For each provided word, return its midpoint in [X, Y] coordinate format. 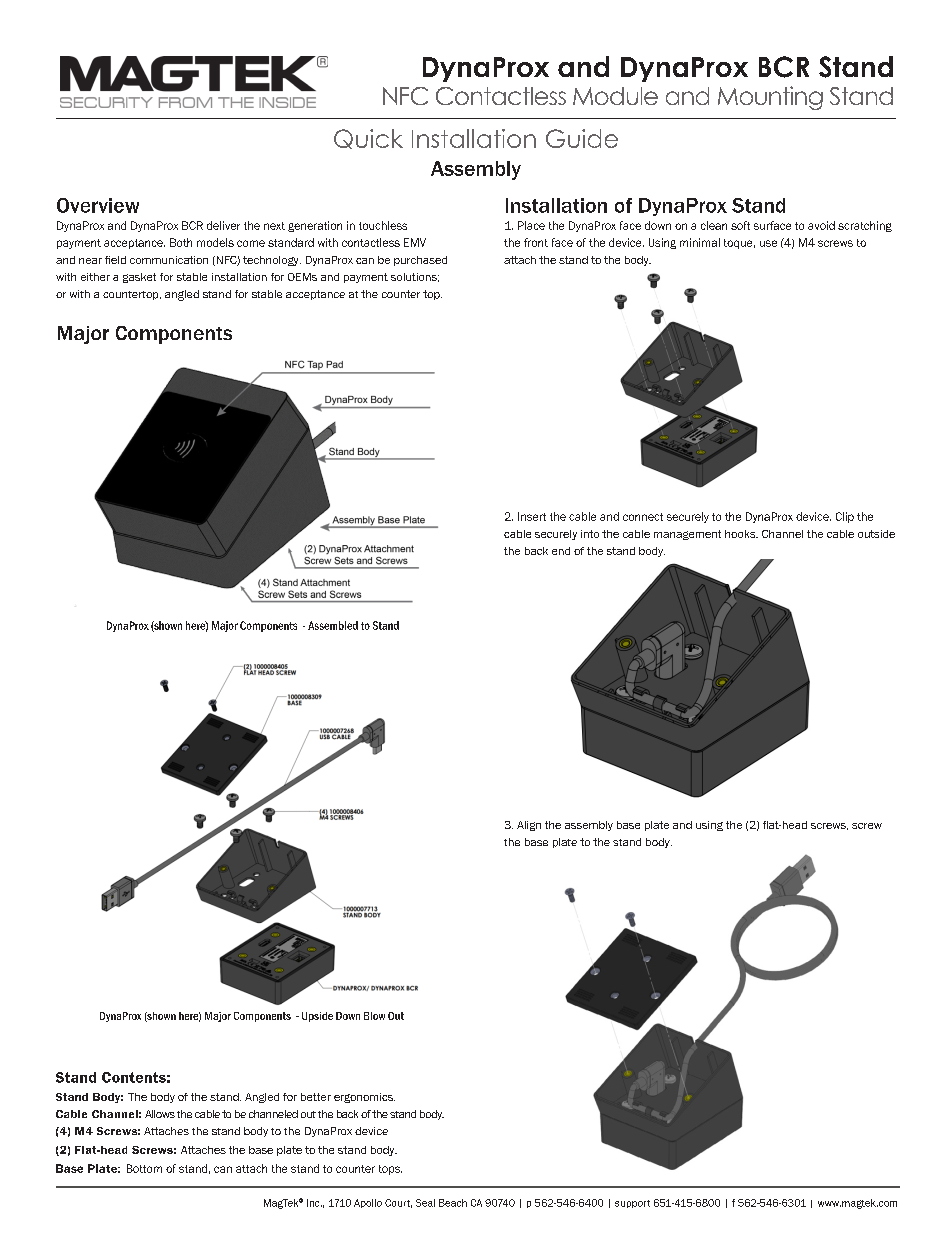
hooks [741, 534]
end [561, 551]
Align [529, 826]
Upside [317, 1017]
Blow [374, 1016]
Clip [845, 517]
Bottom [144, 1168]
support [632, 1204]
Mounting [770, 98]
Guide [582, 138]
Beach [453, 1203]
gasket [139, 278]
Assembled [333, 625]
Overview [98, 205]
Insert [532, 516]
